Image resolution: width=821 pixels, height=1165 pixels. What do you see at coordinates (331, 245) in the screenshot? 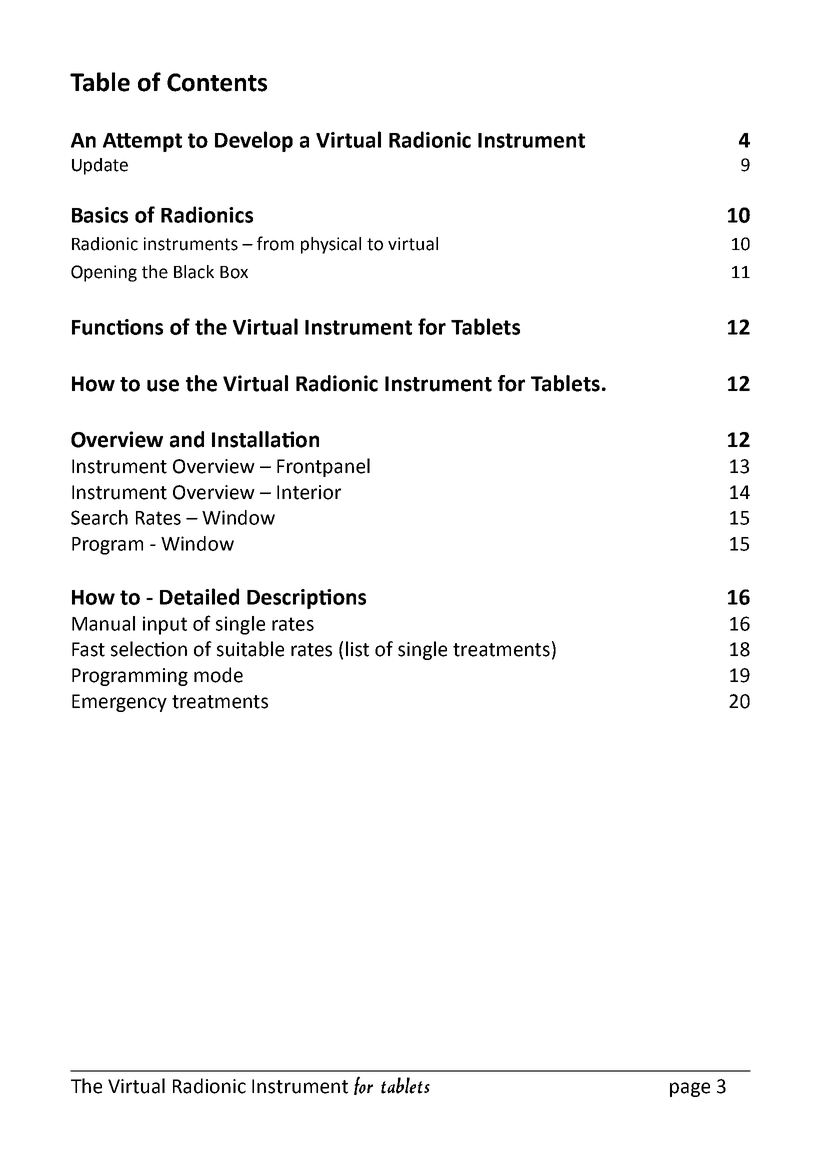
I see `physical` at bounding box center [331, 245].
